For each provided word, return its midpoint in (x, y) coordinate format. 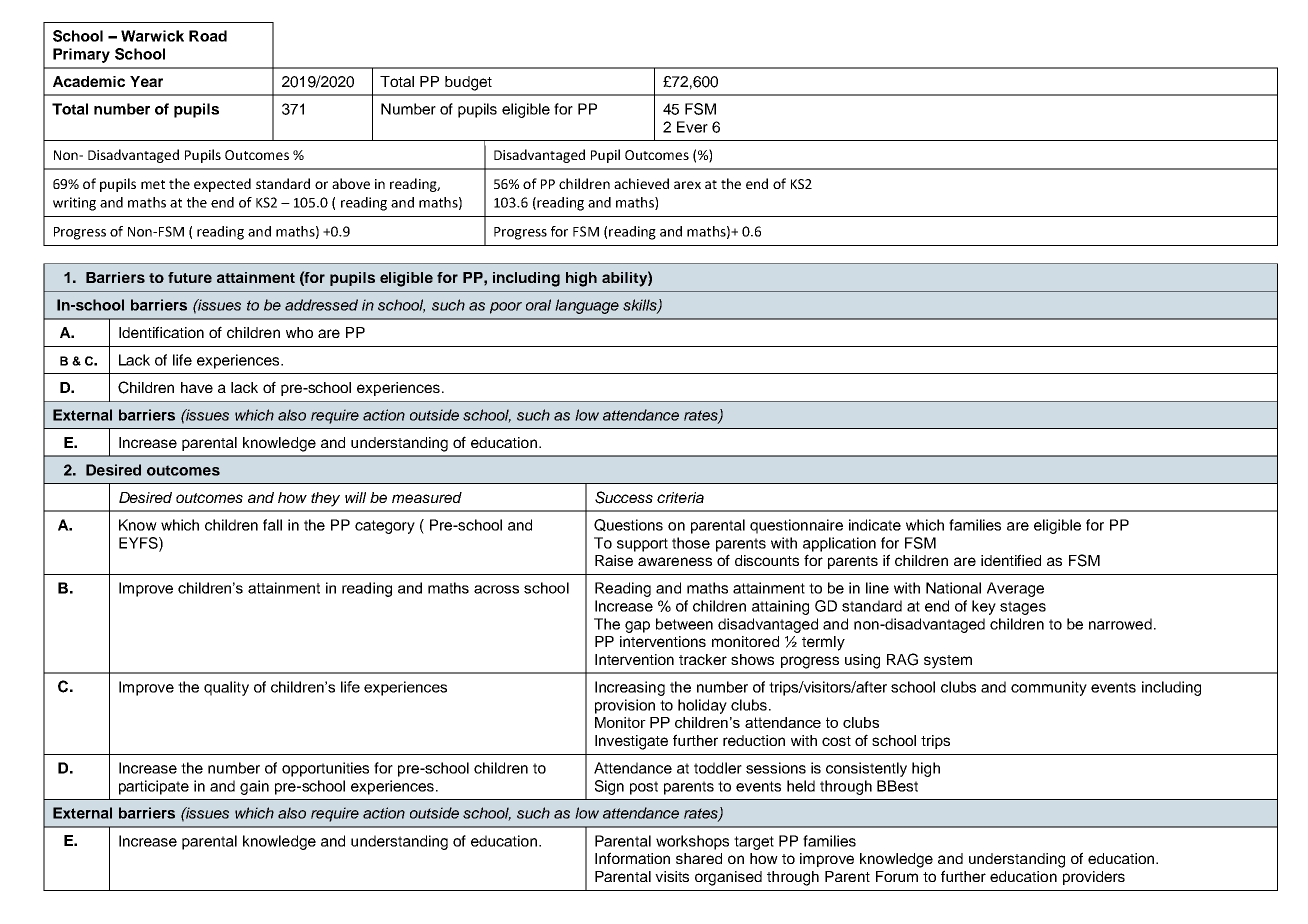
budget (468, 83)
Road (208, 36)
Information (632, 858)
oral (538, 305)
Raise (614, 560)
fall (272, 525)
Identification (161, 332)
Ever (692, 127)
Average (1015, 589)
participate (154, 787)
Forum (897, 876)
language (587, 306)
